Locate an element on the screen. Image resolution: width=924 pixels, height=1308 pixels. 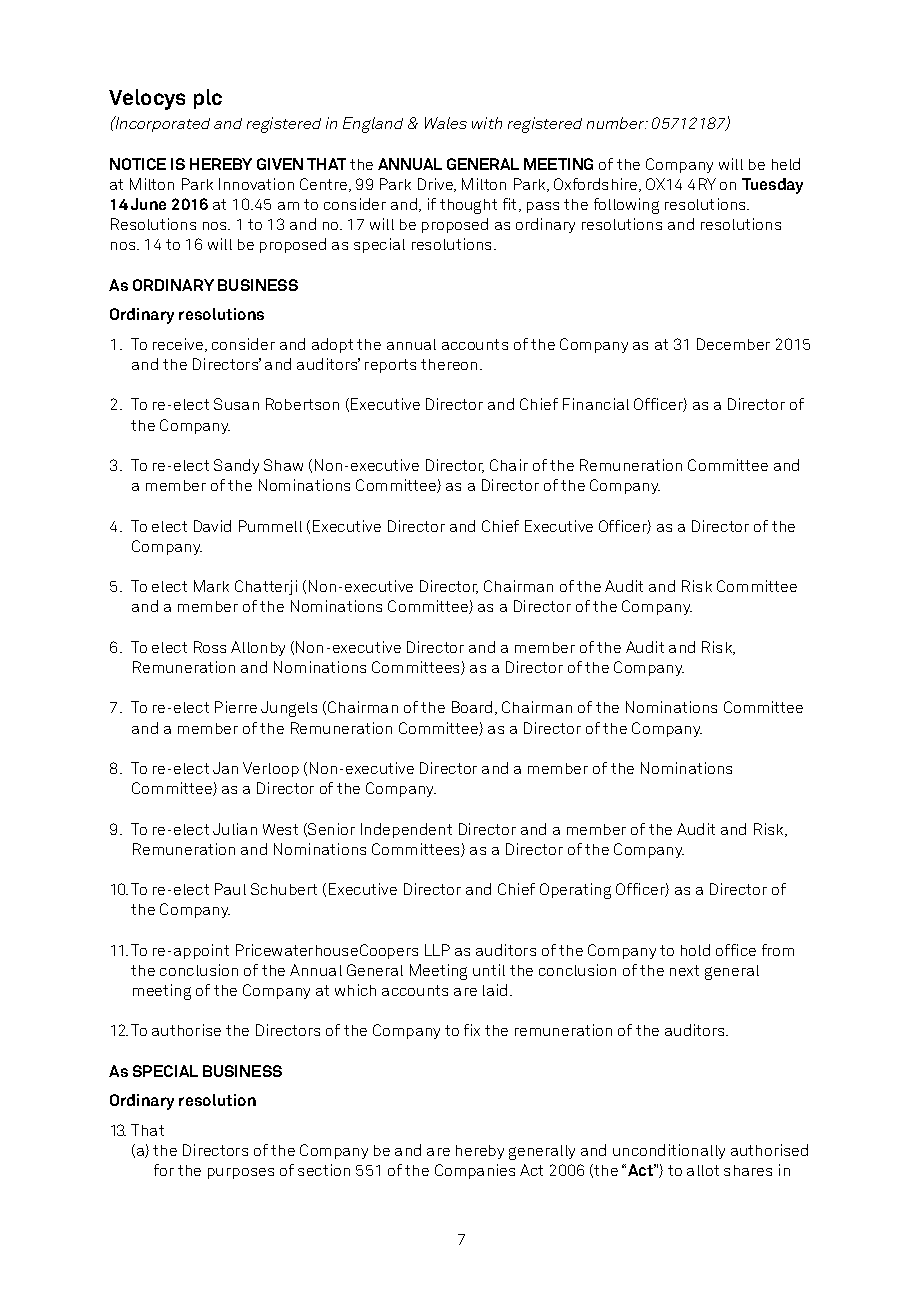
Companies is located at coordinates (475, 1171).
